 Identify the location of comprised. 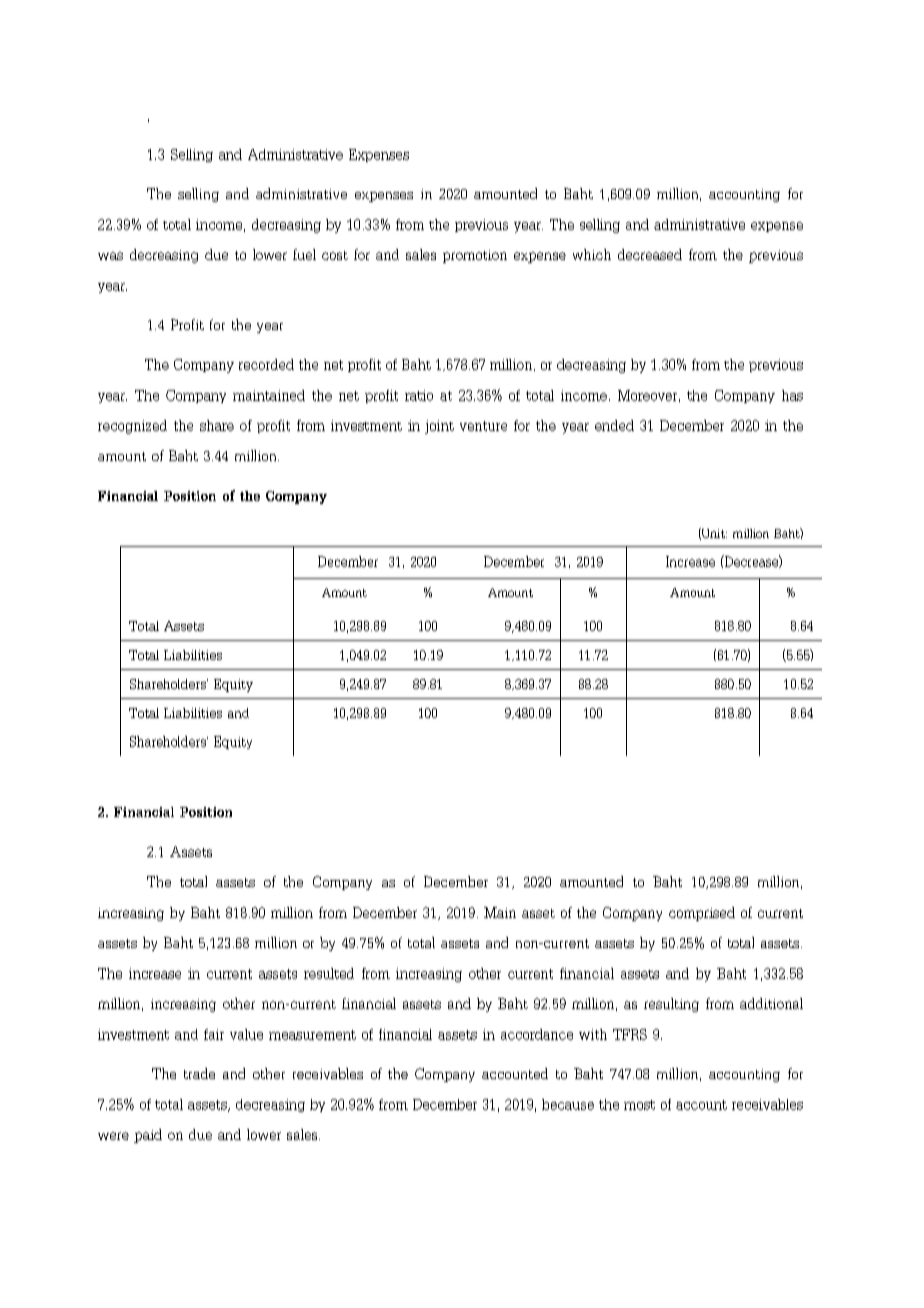
(702, 914).
